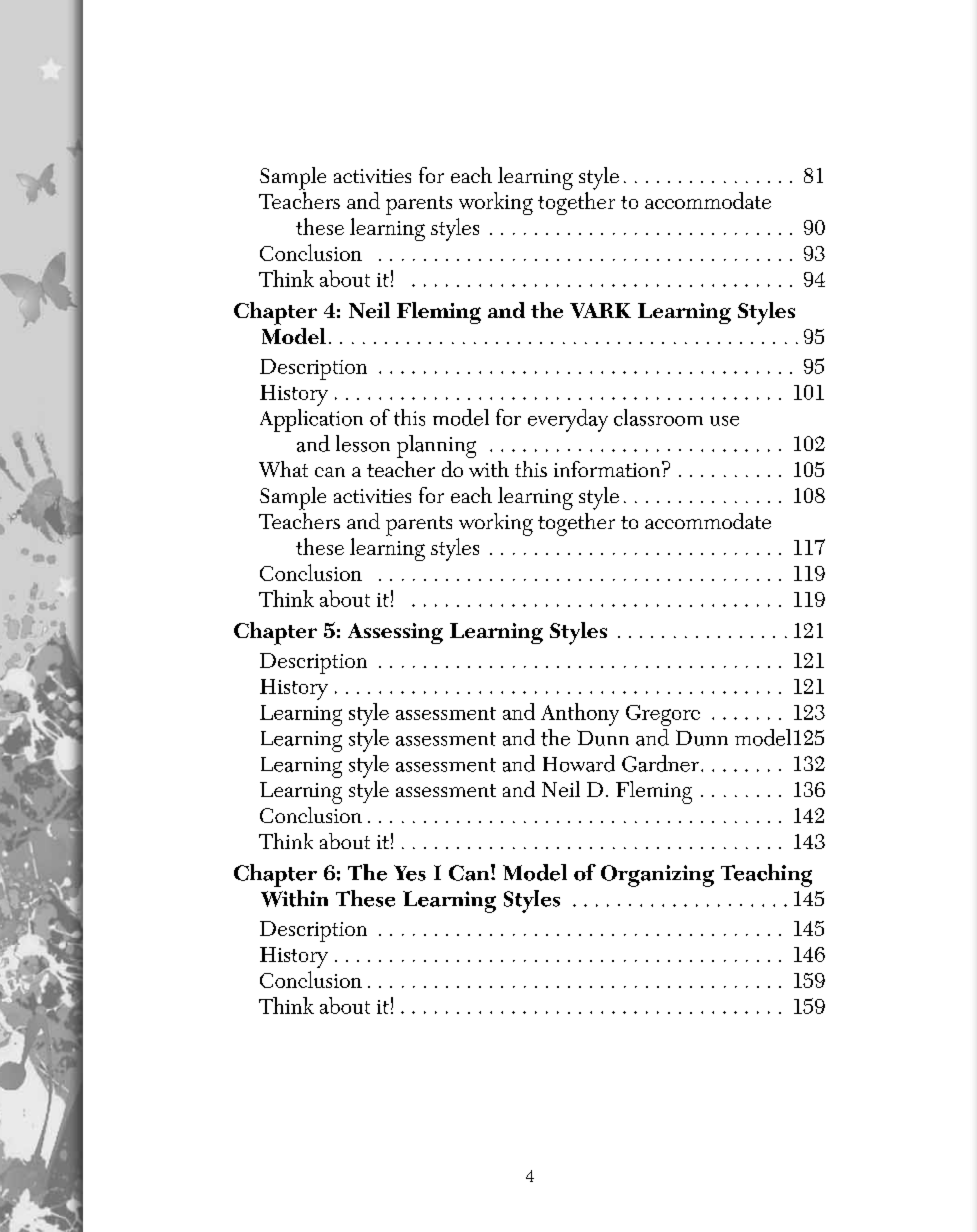 This screenshot has width=977, height=1232. Describe the element at coordinates (363, 443) in the screenshot. I see `lesson` at that location.
